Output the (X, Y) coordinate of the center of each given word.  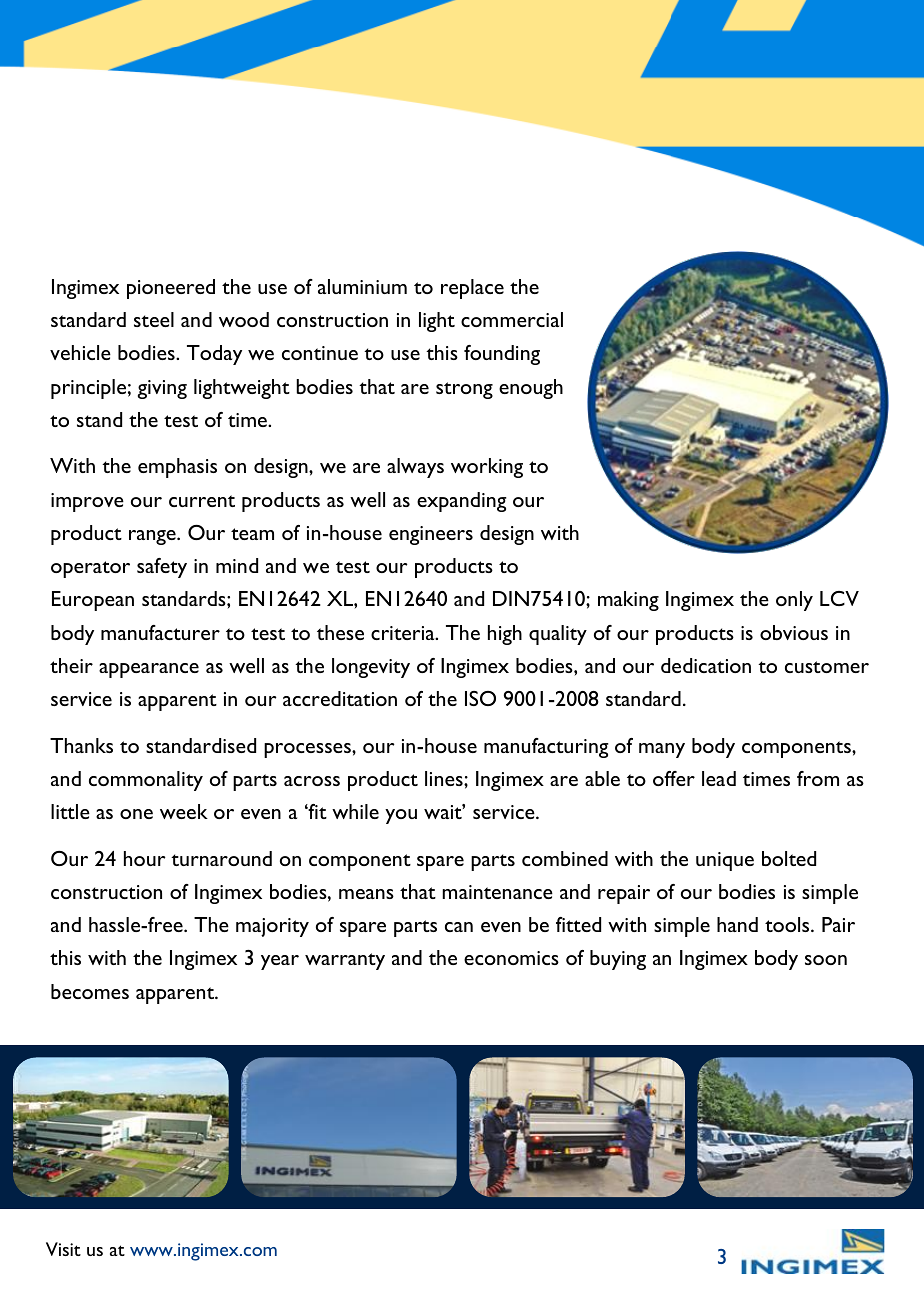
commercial (512, 319)
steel (154, 319)
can (459, 927)
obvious (794, 632)
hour (145, 858)
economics (511, 958)
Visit (63, 1249)
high (505, 635)
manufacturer (160, 632)
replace (472, 289)
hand (737, 924)
